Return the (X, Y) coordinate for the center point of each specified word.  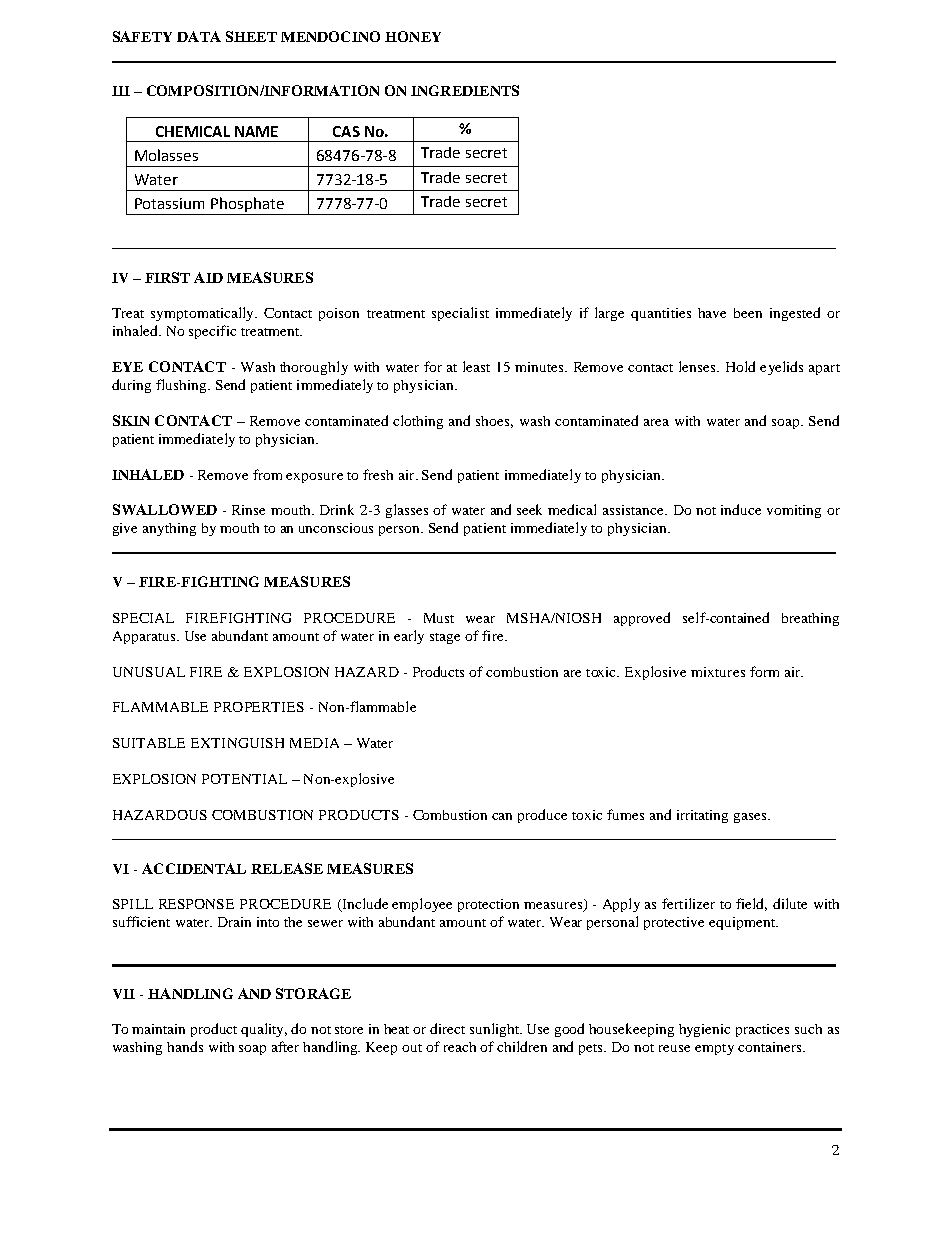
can (502, 816)
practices (762, 1030)
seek (529, 509)
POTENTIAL (244, 779)
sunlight (496, 1030)
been (748, 313)
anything (169, 529)
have (712, 313)
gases (751, 818)
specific (212, 332)
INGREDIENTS (465, 90)
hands (185, 1046)
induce (741, 509)
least (476, 366)
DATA (199, 36)
